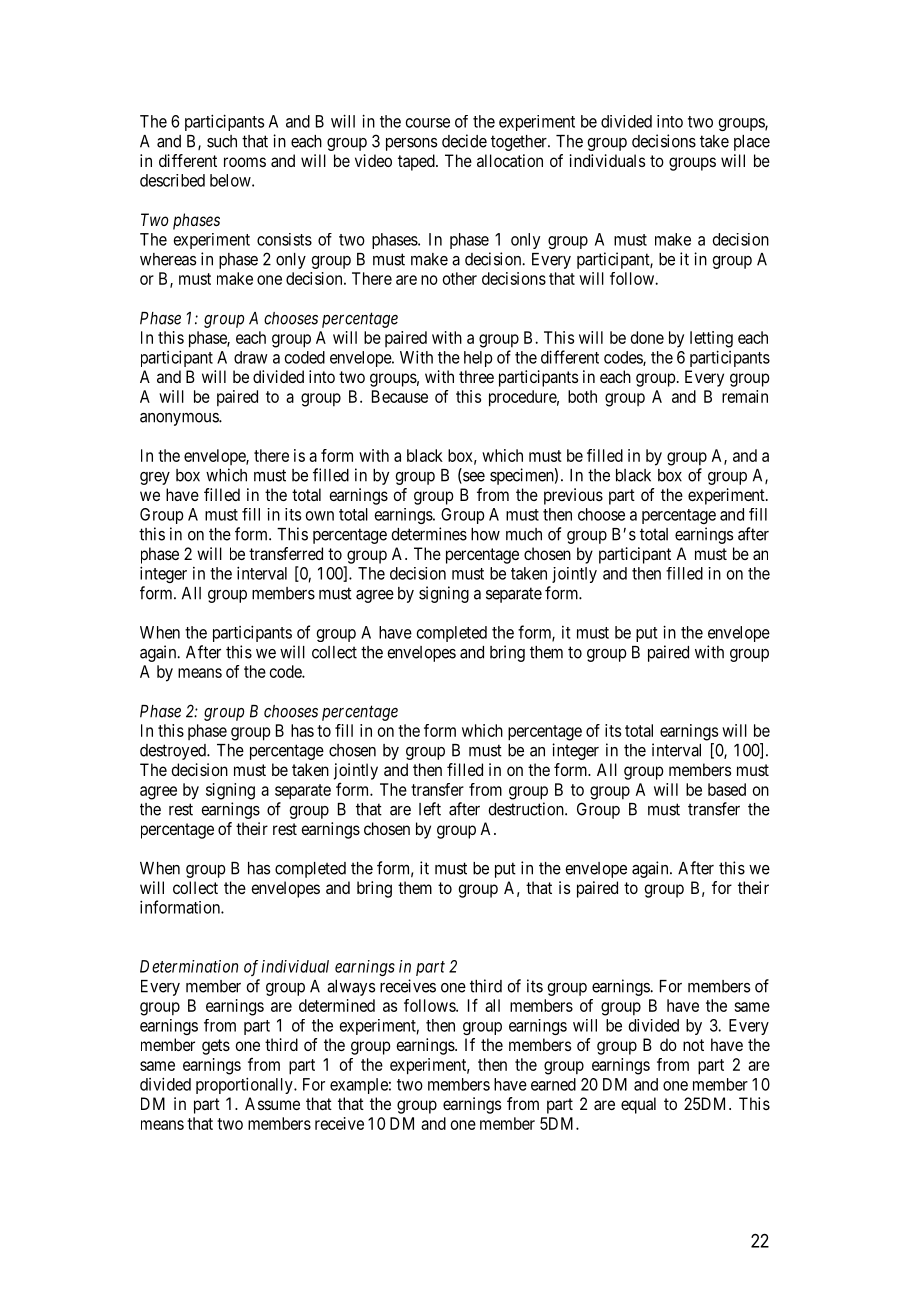  Describe the element at coordinates (180, 419) in the image. I see `anonymous` at that location.
